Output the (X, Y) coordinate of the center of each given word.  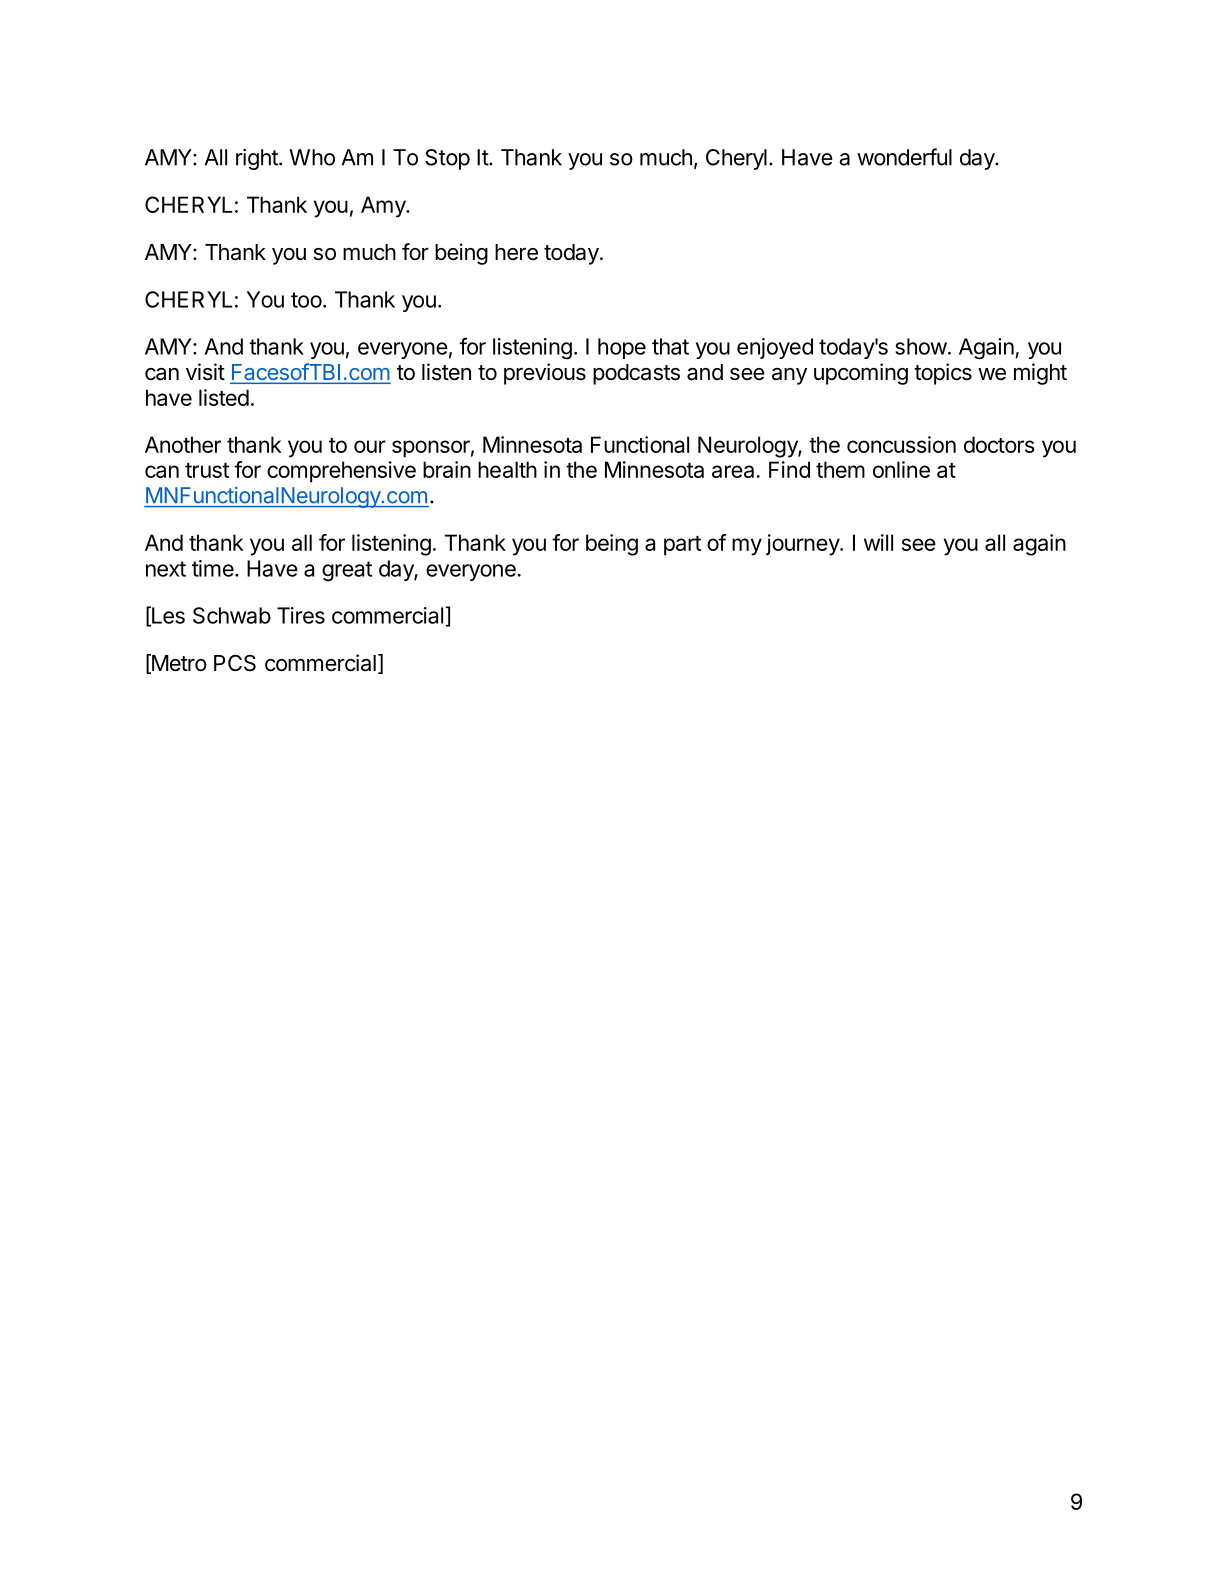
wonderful (904, 157)
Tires (301, 615)
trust (207, 470)
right (258, 159)
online (901, 469)
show (921, 346)
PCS (235, 663)
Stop (447, 159)
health (507, 469)
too (306, 300)
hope (622, 348)
